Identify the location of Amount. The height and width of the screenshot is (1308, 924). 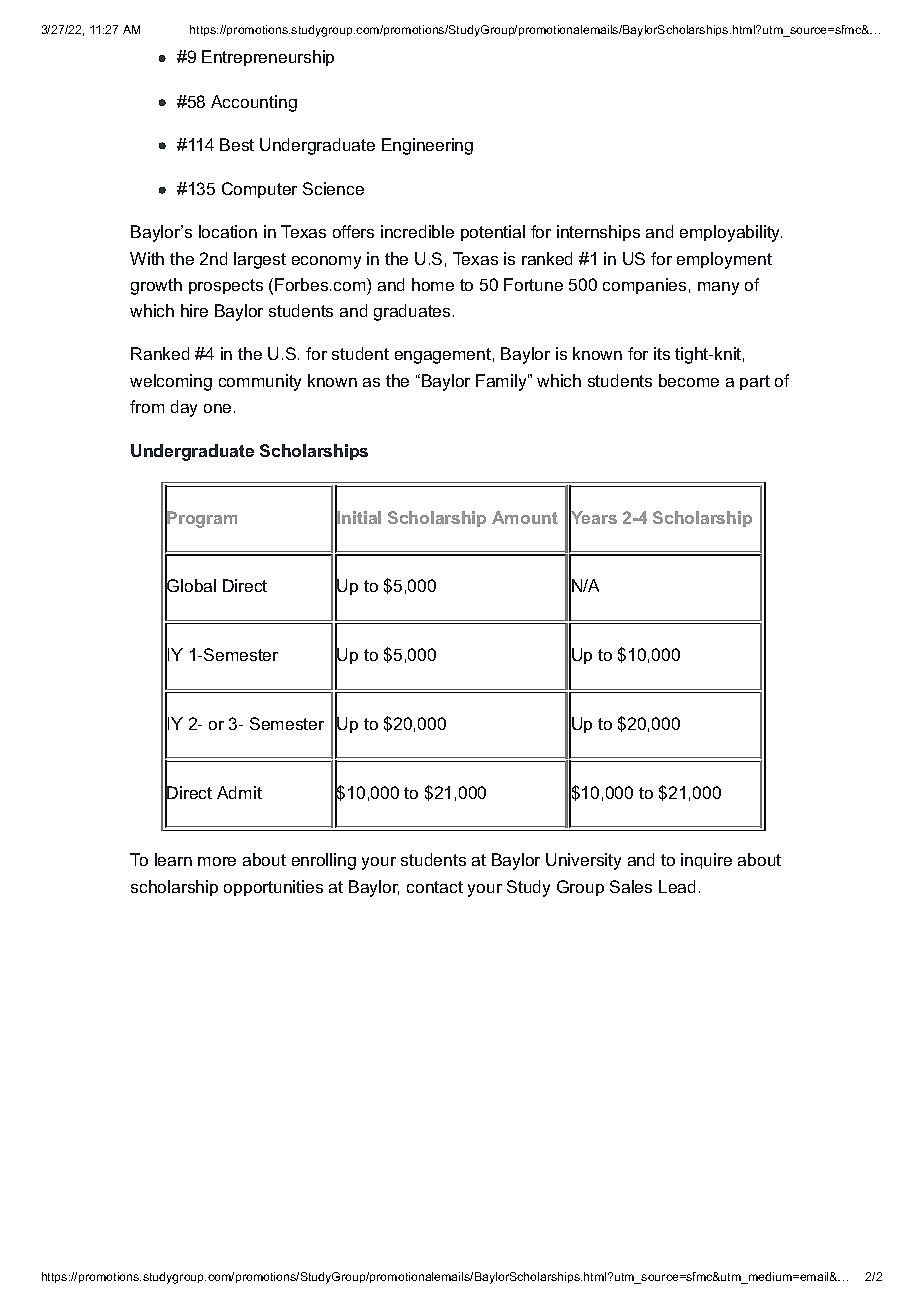
(525, 517).
